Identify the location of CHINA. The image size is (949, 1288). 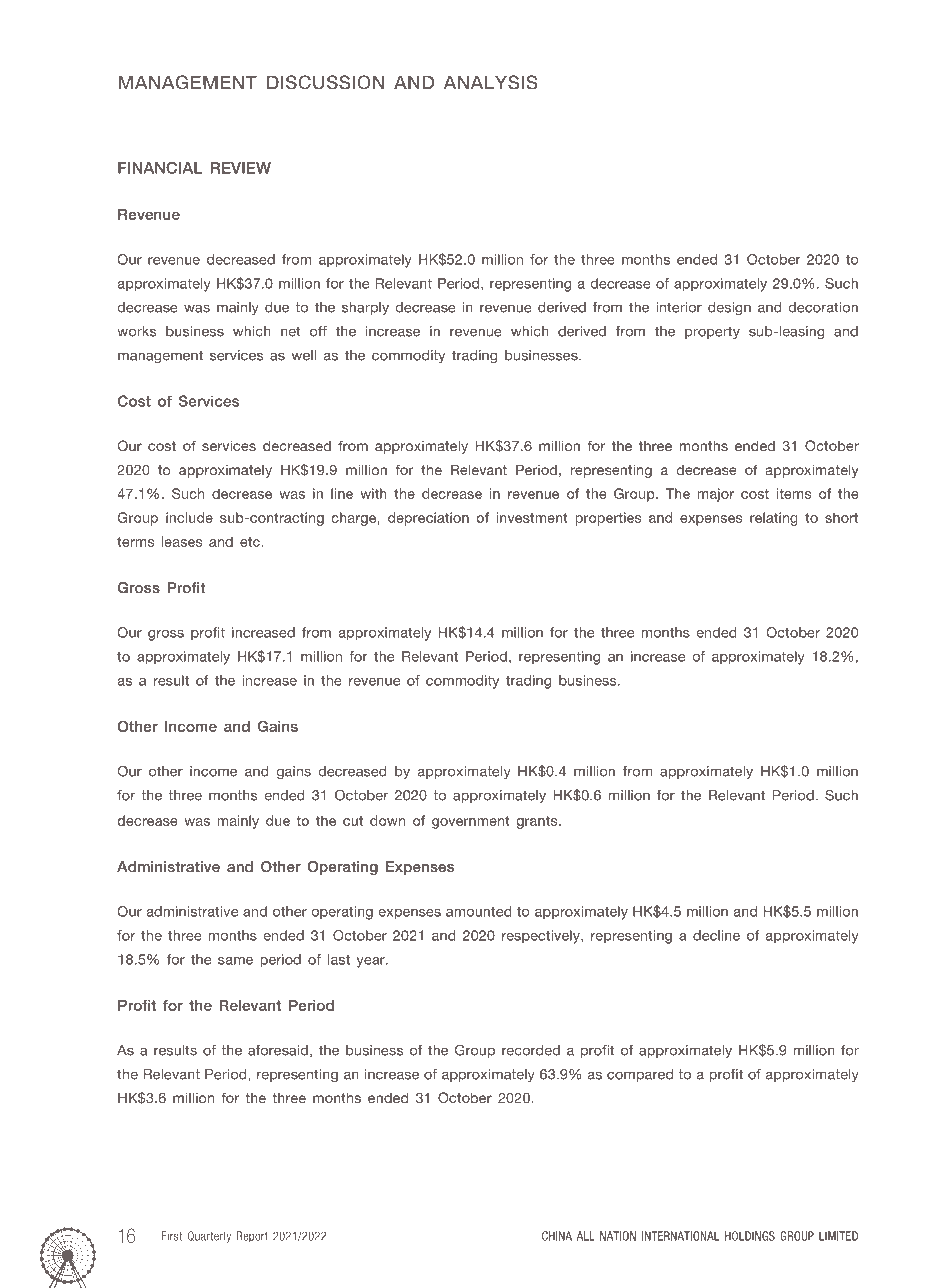
(557, 1236).
